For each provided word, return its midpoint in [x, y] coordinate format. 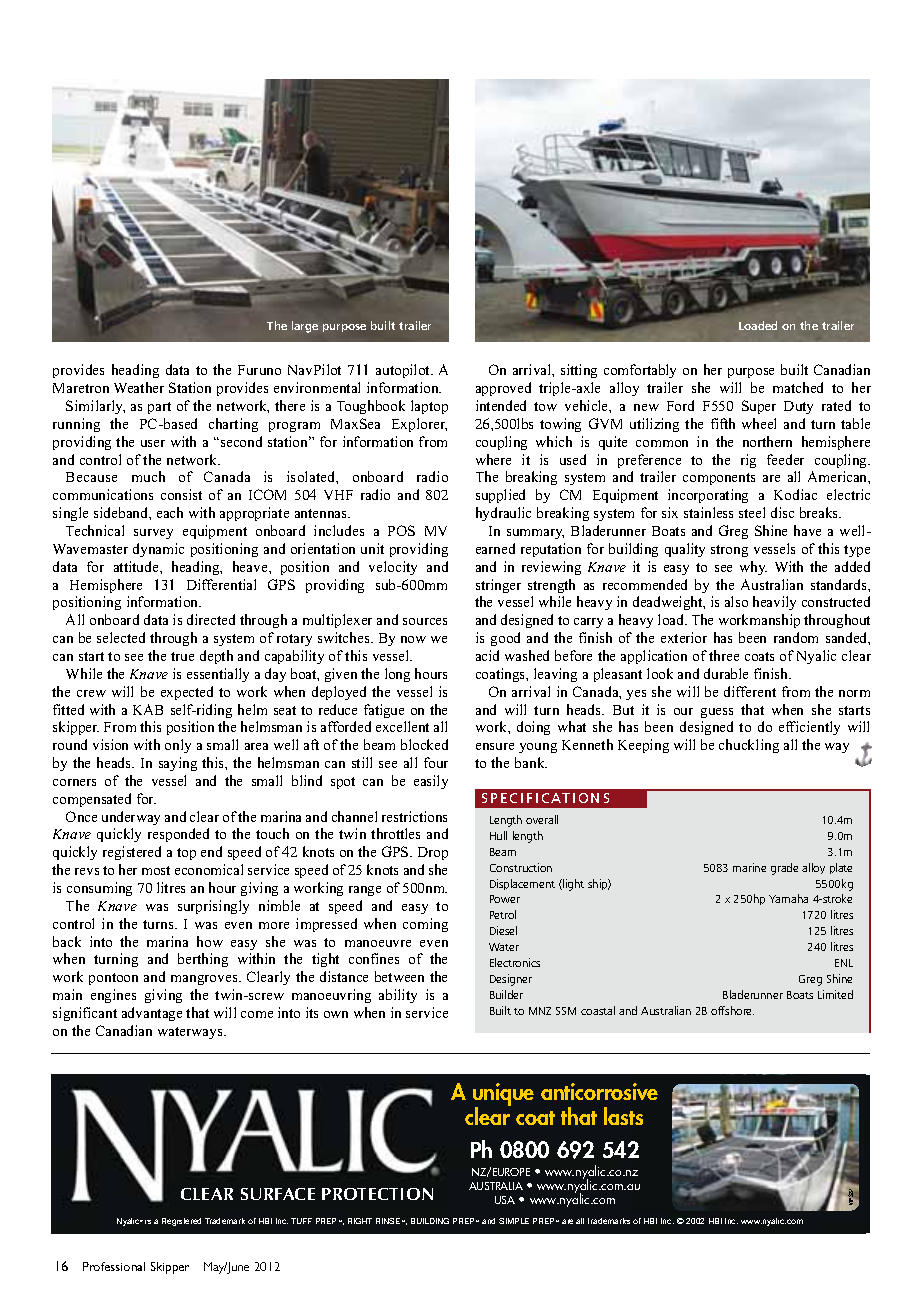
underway [131, 818]
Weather [139, 387]
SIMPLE [514, 1221]
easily [431, 782]
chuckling [749, 746]
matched [798, 387]
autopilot [404, 371]
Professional [114, 1266]
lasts [623, 1116]
